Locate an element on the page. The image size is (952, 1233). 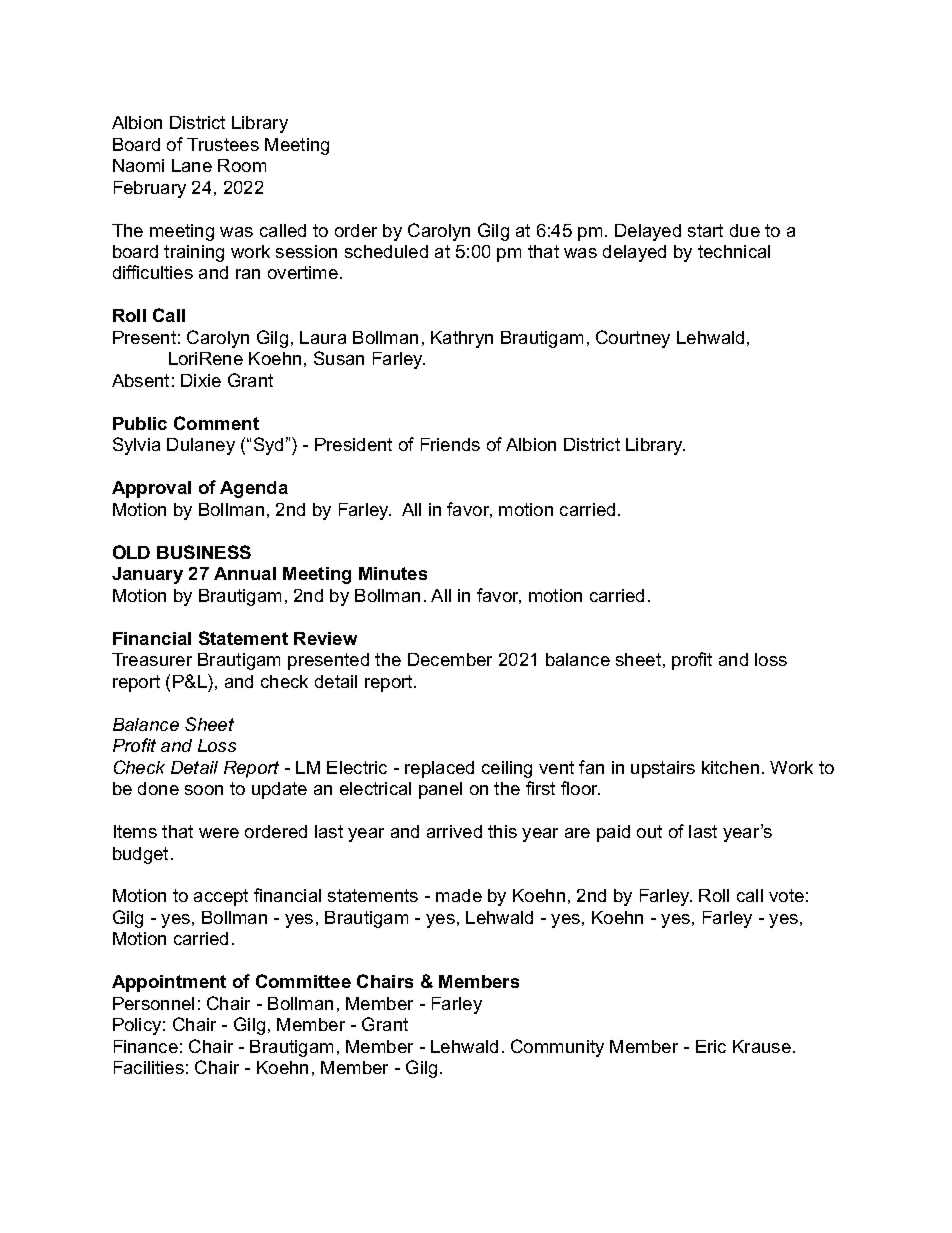
Friends is located at coordinates (450, 444).
